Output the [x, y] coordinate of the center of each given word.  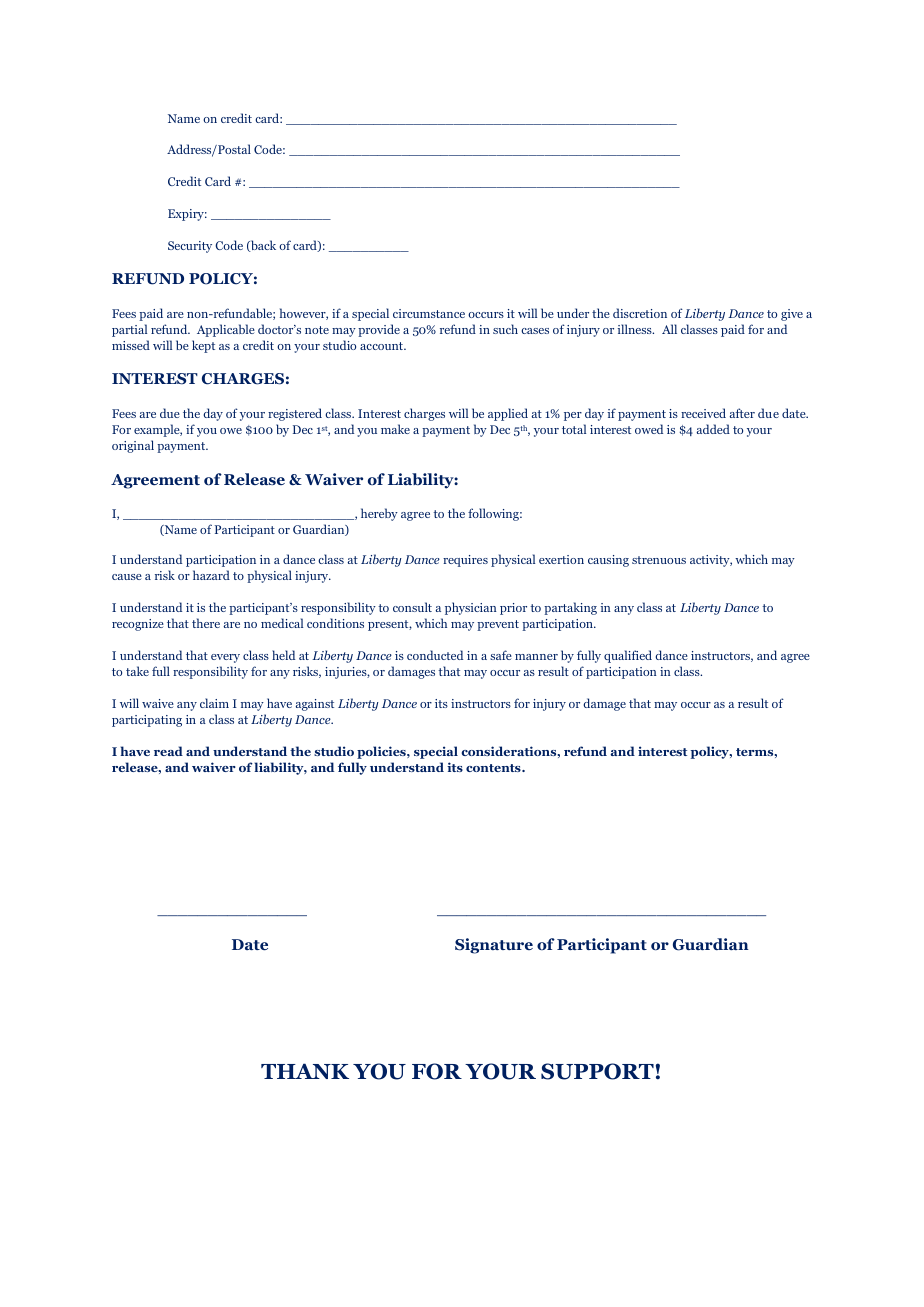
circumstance [429, 313]
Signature [494, 946]
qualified [628, 656]
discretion [640, 313]
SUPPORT [597, 1071]
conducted [435, 655]
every [225, 658]
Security [190, 247]
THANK [305, 1071]
